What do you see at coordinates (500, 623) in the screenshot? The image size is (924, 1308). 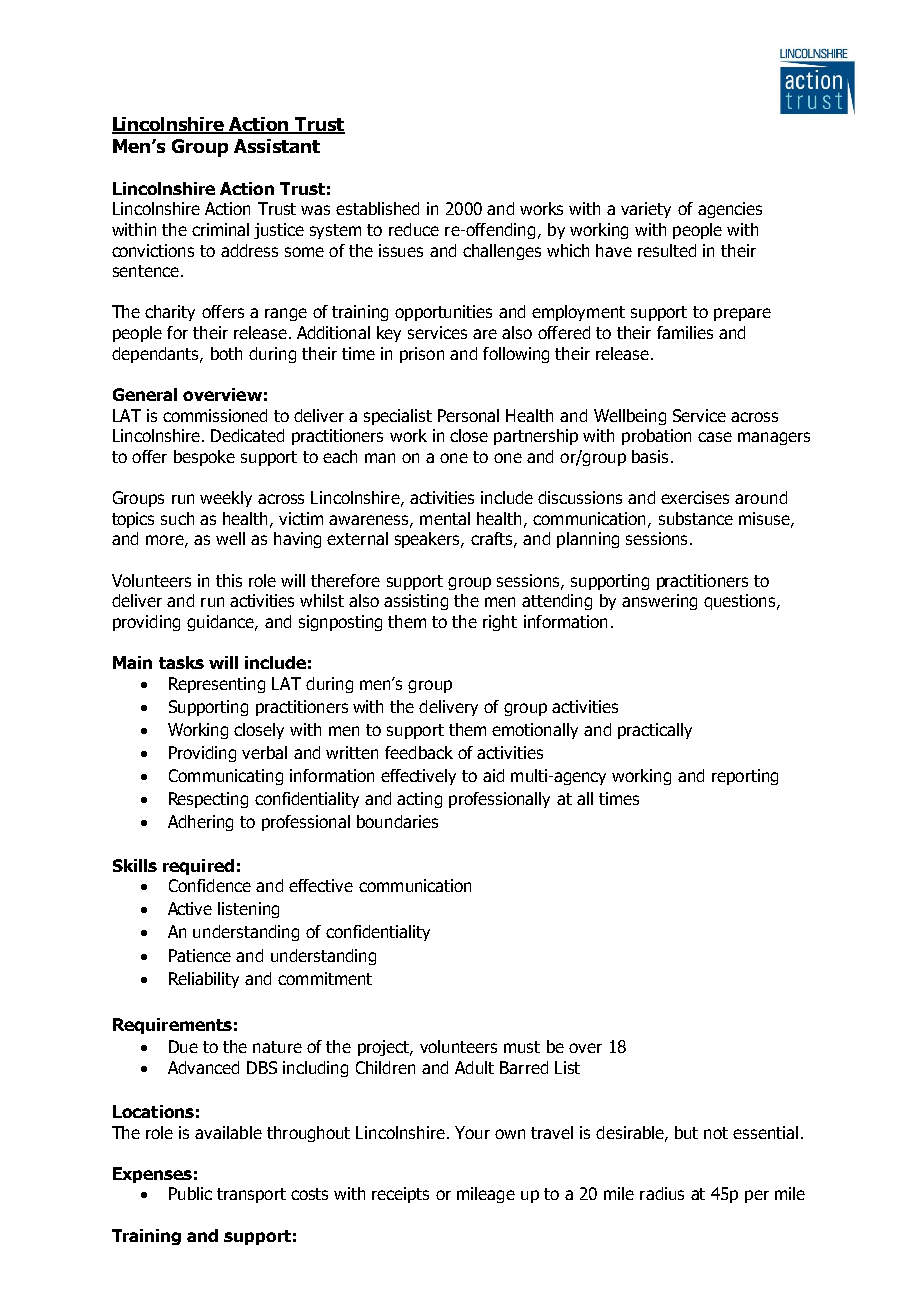 I see `right` at bounding box center [500, 623].
